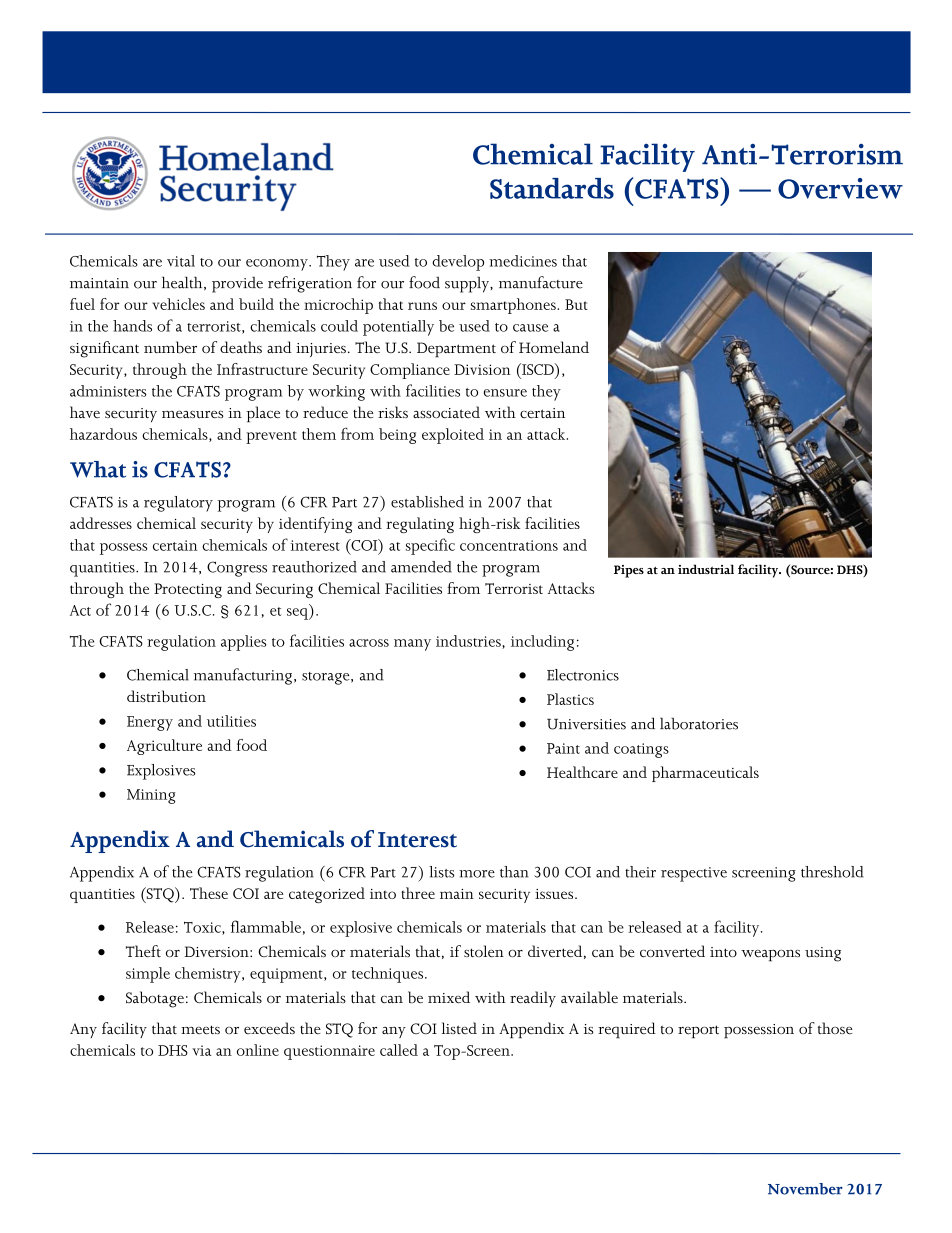  Describe the element at coordinates (201, 1050) in the image. I see `via` at that location.
